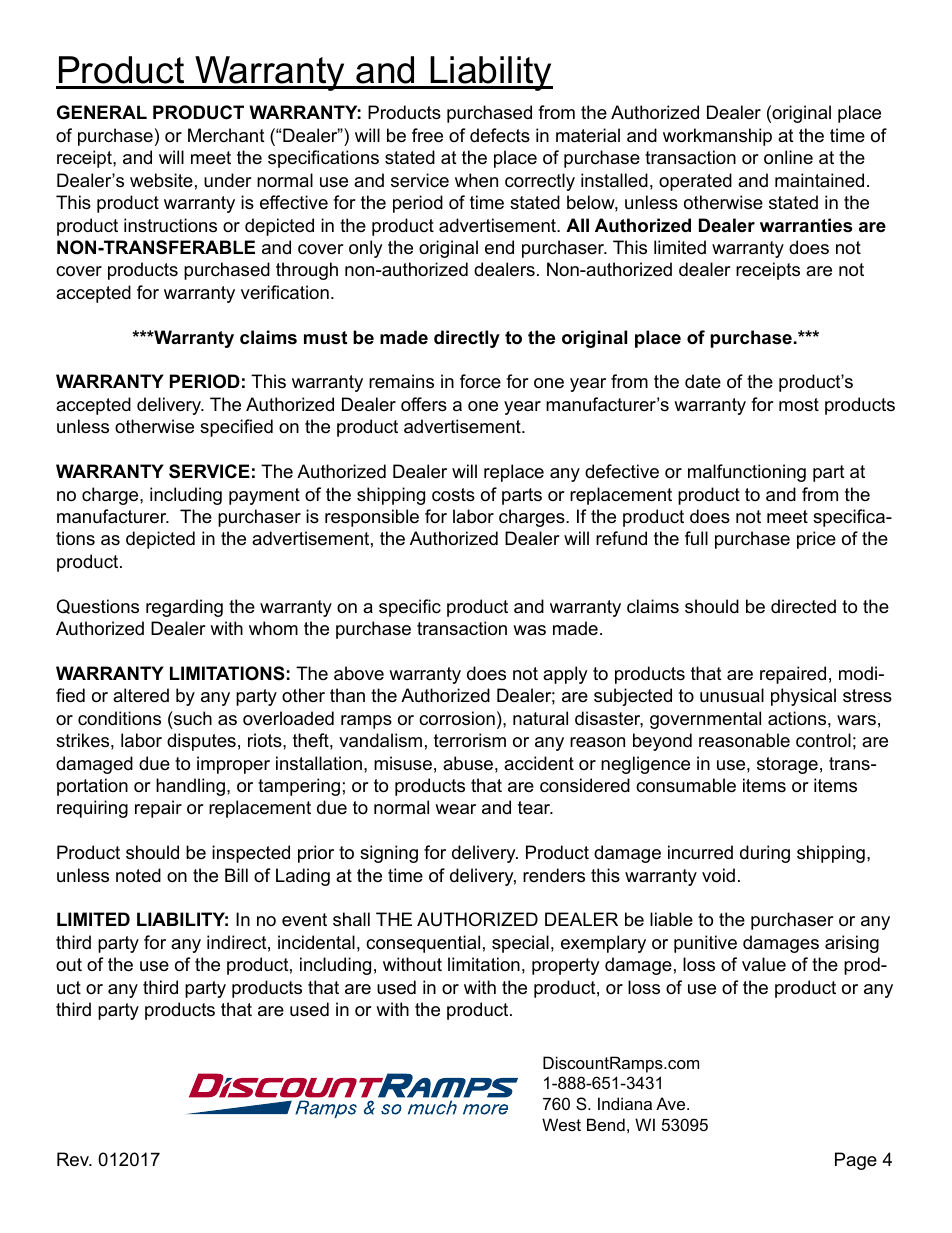  Describe the element at coordinates (787, 765) in the screenshot. I see `storage` at that location.
